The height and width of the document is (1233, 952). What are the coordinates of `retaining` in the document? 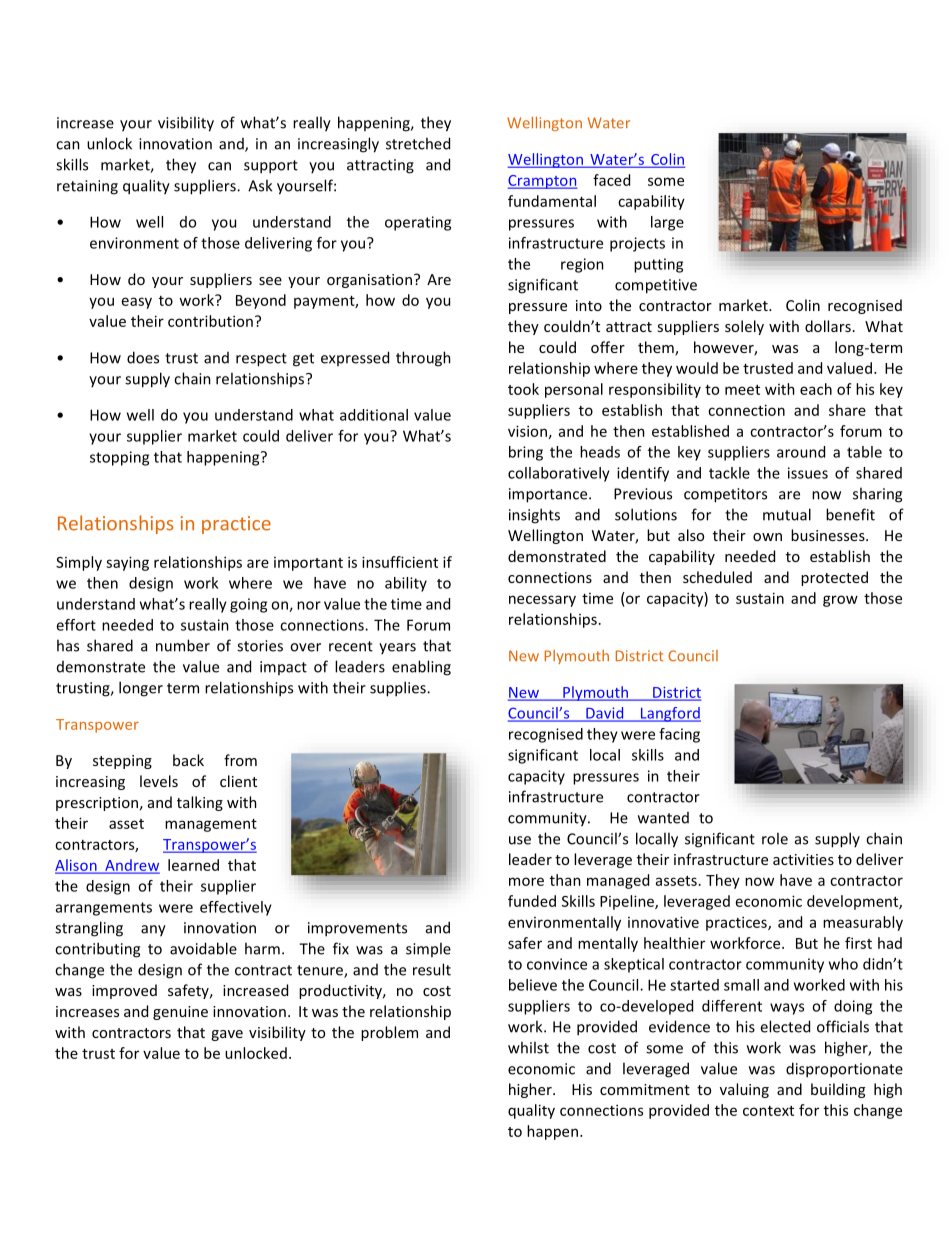 It's located at (87, 187).
